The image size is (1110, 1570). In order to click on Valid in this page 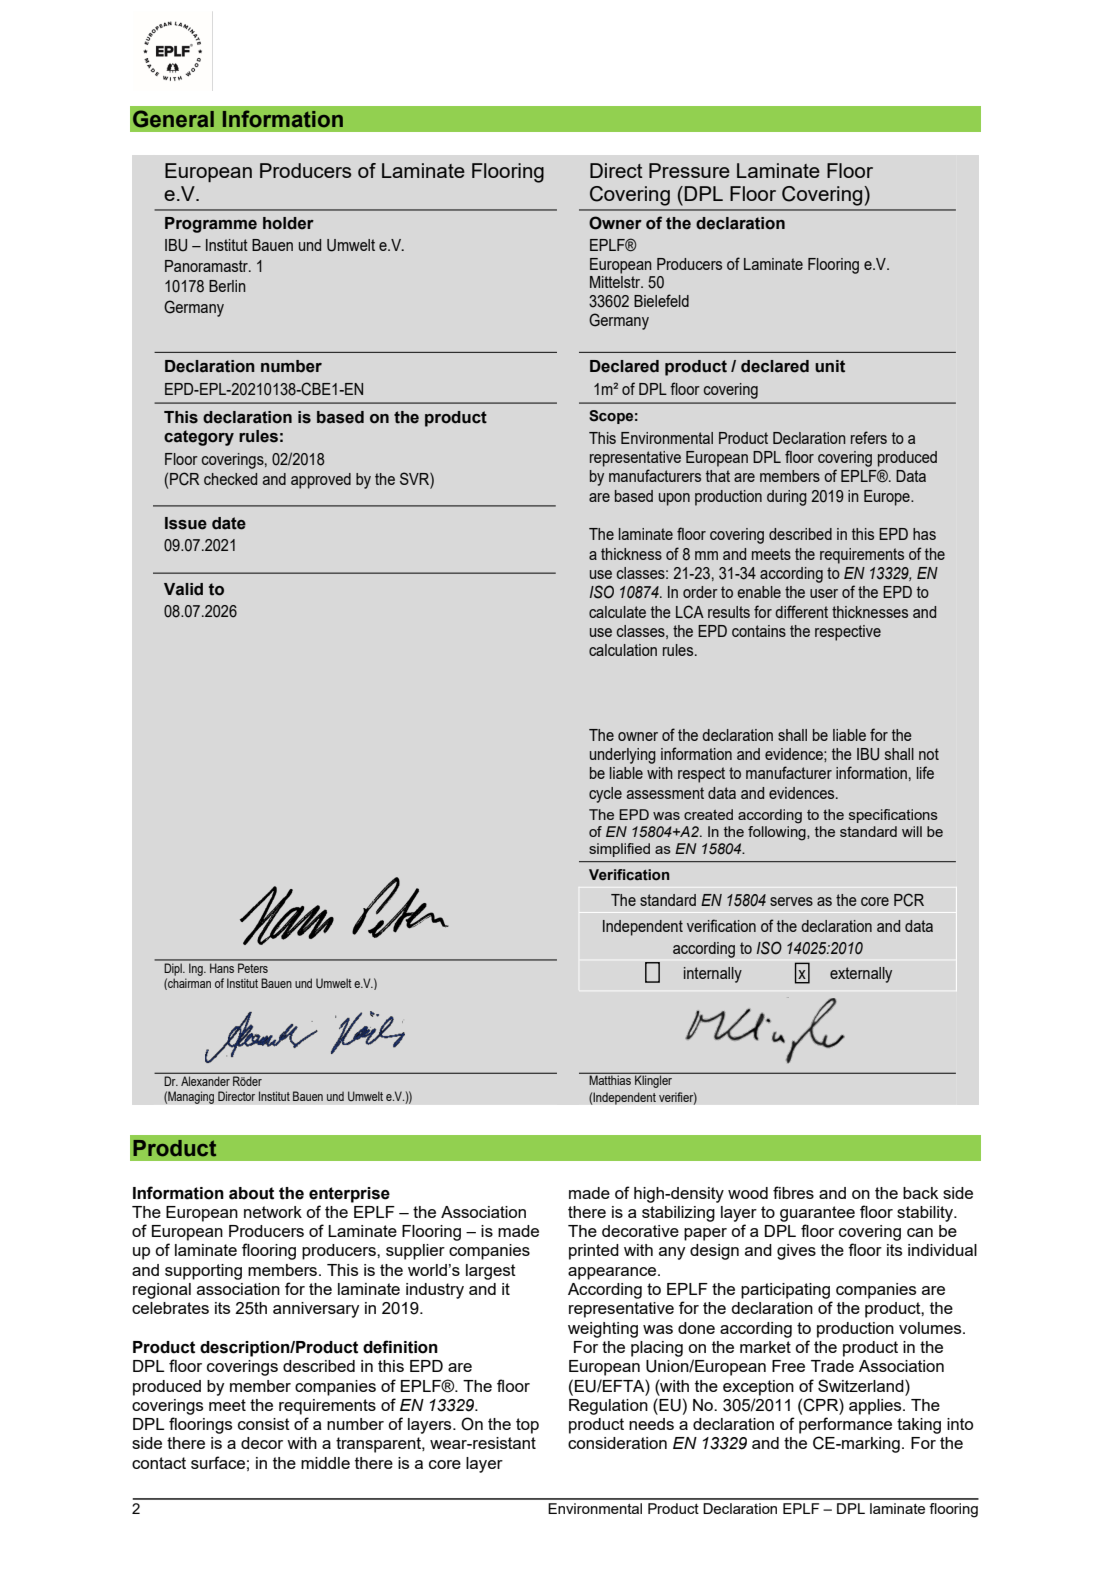, I will do `click(183, 589)`.
